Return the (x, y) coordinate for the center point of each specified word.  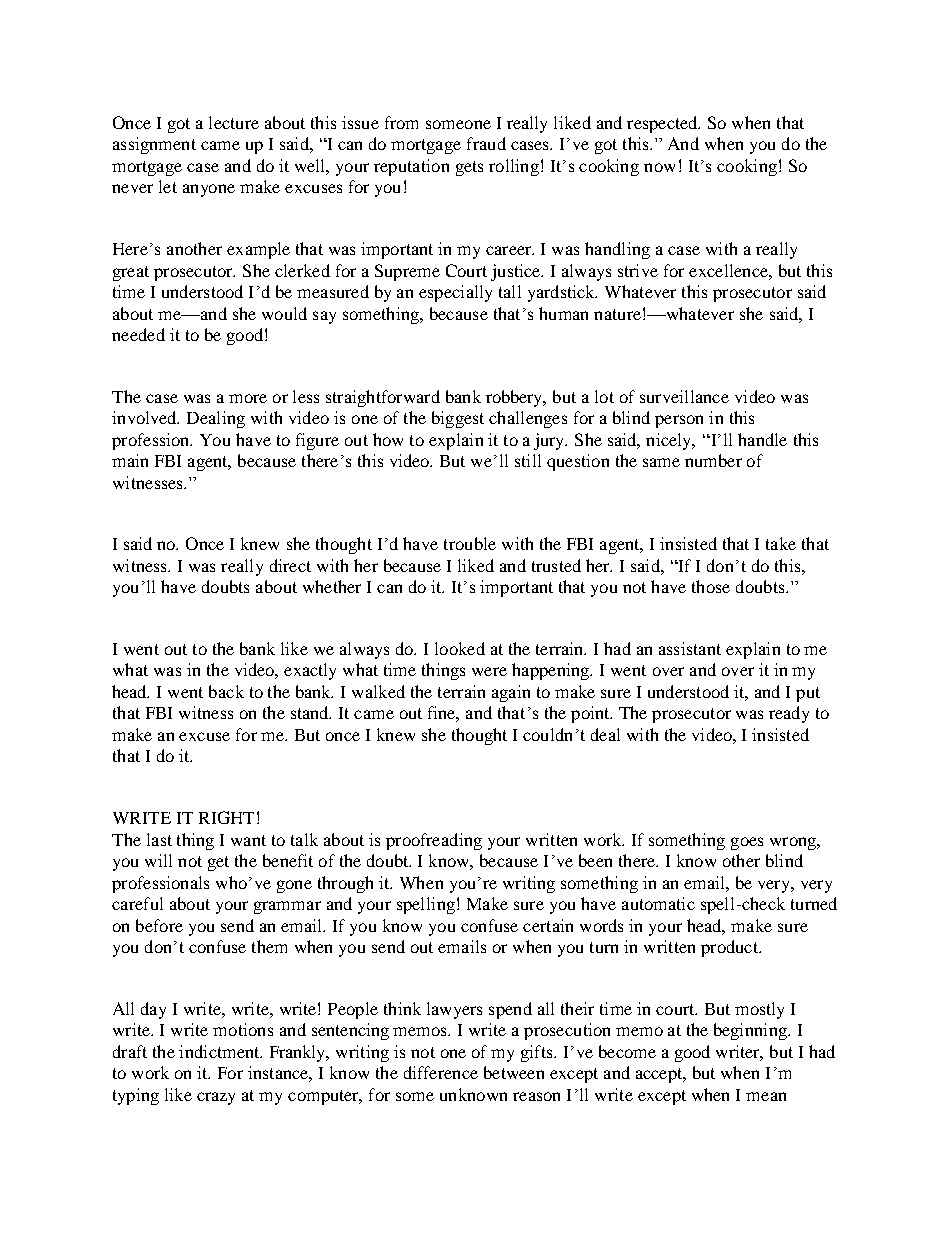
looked (460, 648)
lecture (234, 122)
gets (469, 168)
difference (441, 1072)
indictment (220, 1051)
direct (290, 565)
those (711, 586)
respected (663, 124)
